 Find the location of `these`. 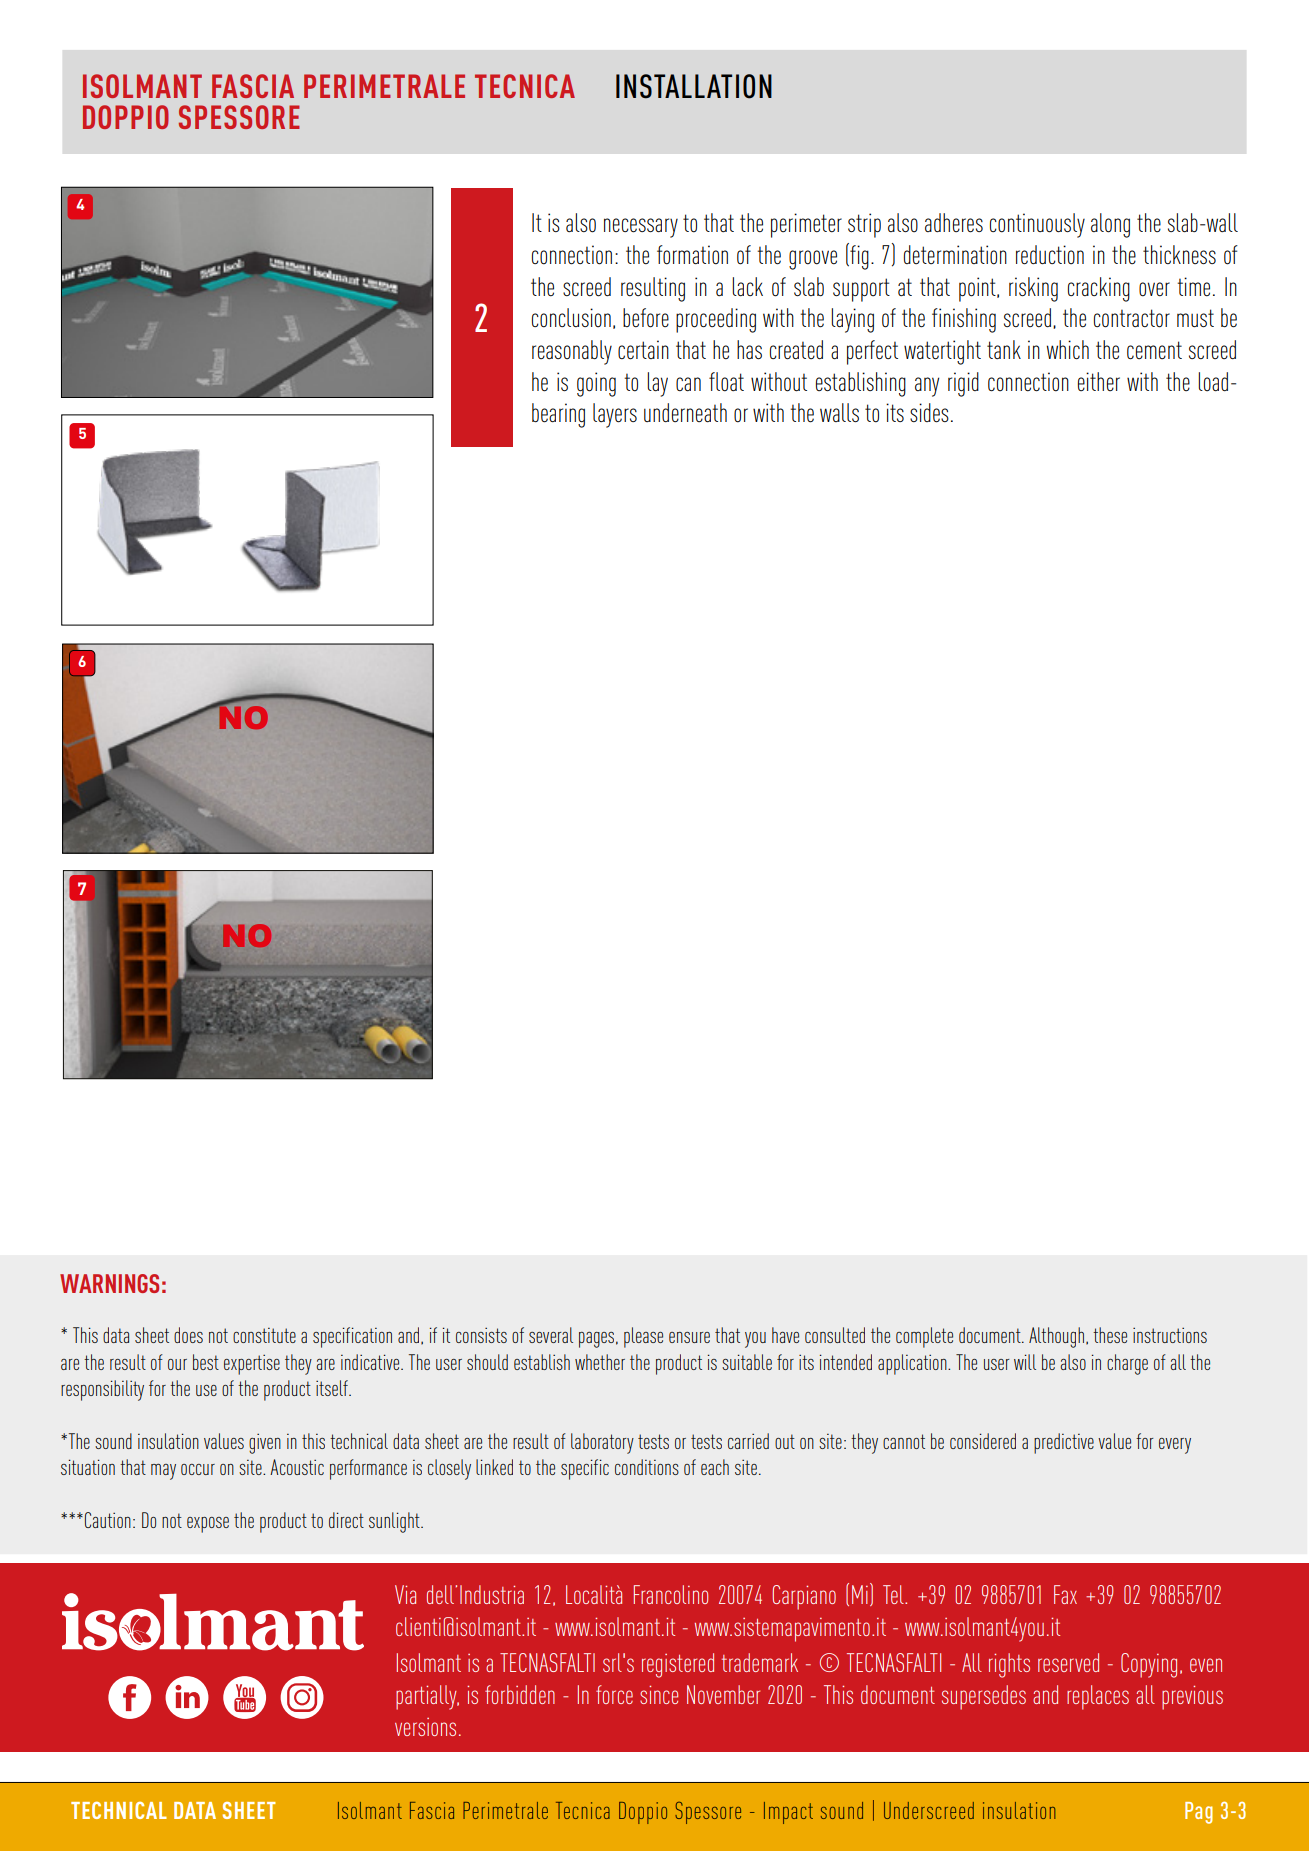

these is located at coordinates (1110, 1335).
